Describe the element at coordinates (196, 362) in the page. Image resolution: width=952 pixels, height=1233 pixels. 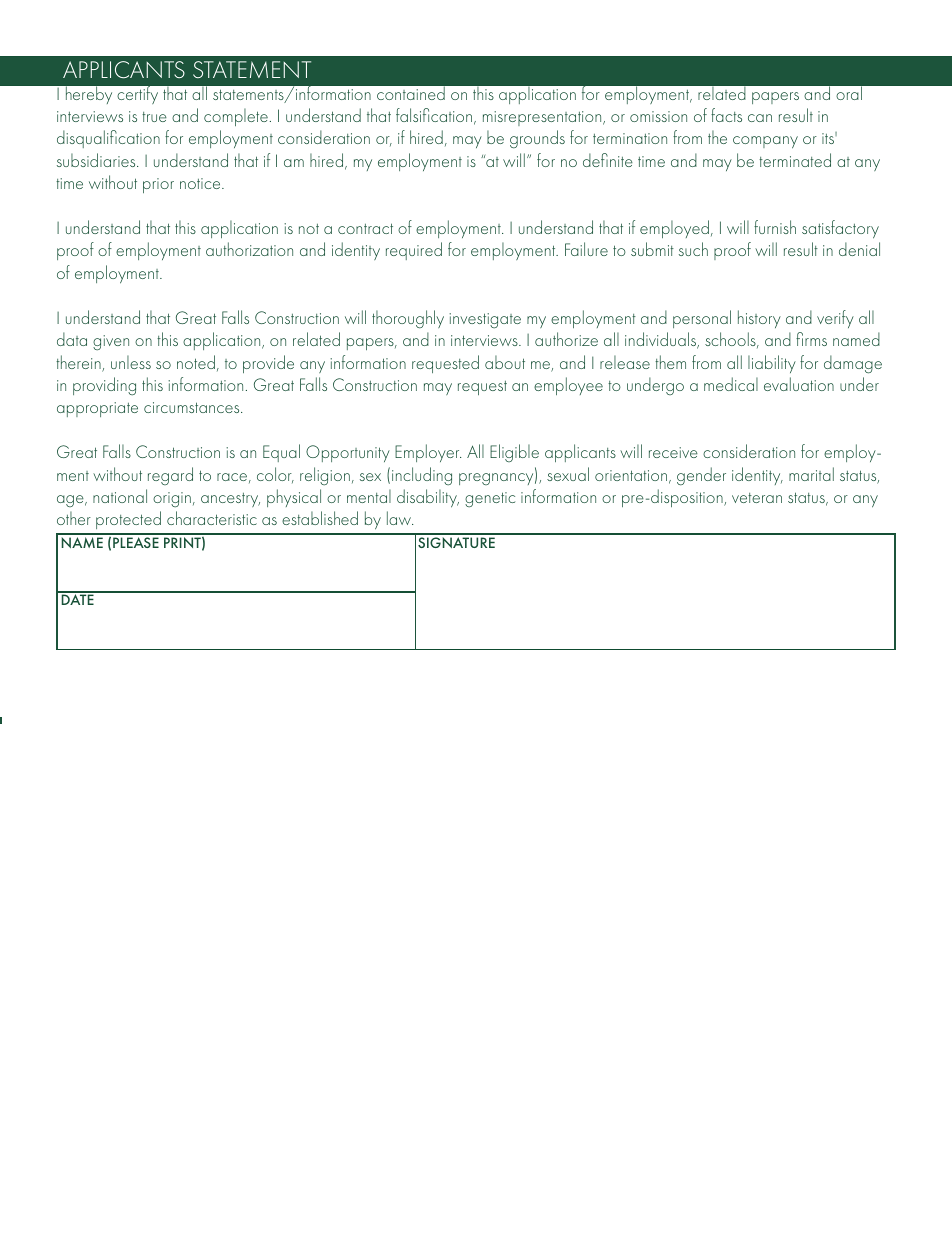
I see `noted` at that location.
